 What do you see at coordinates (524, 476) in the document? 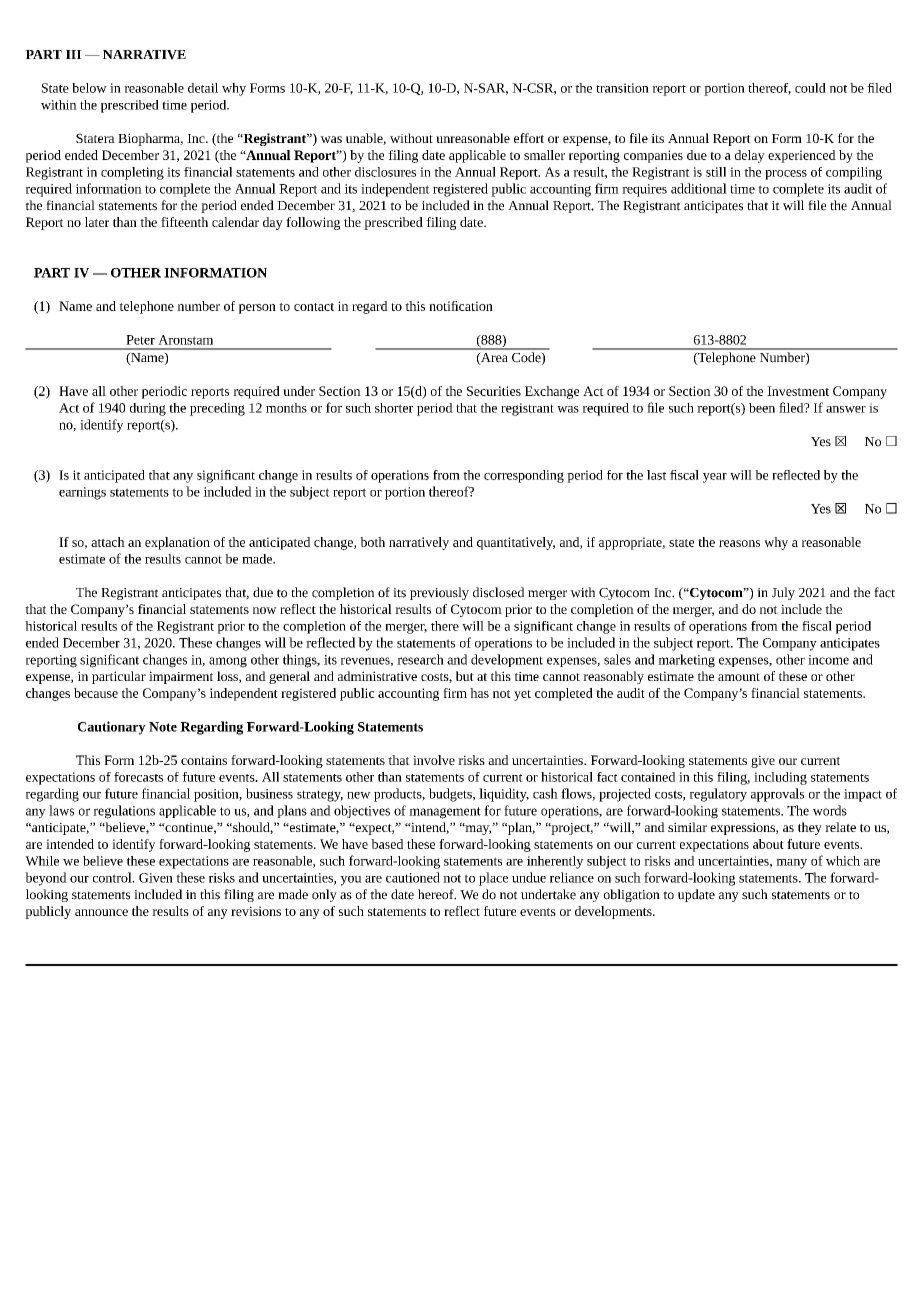
I see `corresponding` at bounding box center [524, 476].
